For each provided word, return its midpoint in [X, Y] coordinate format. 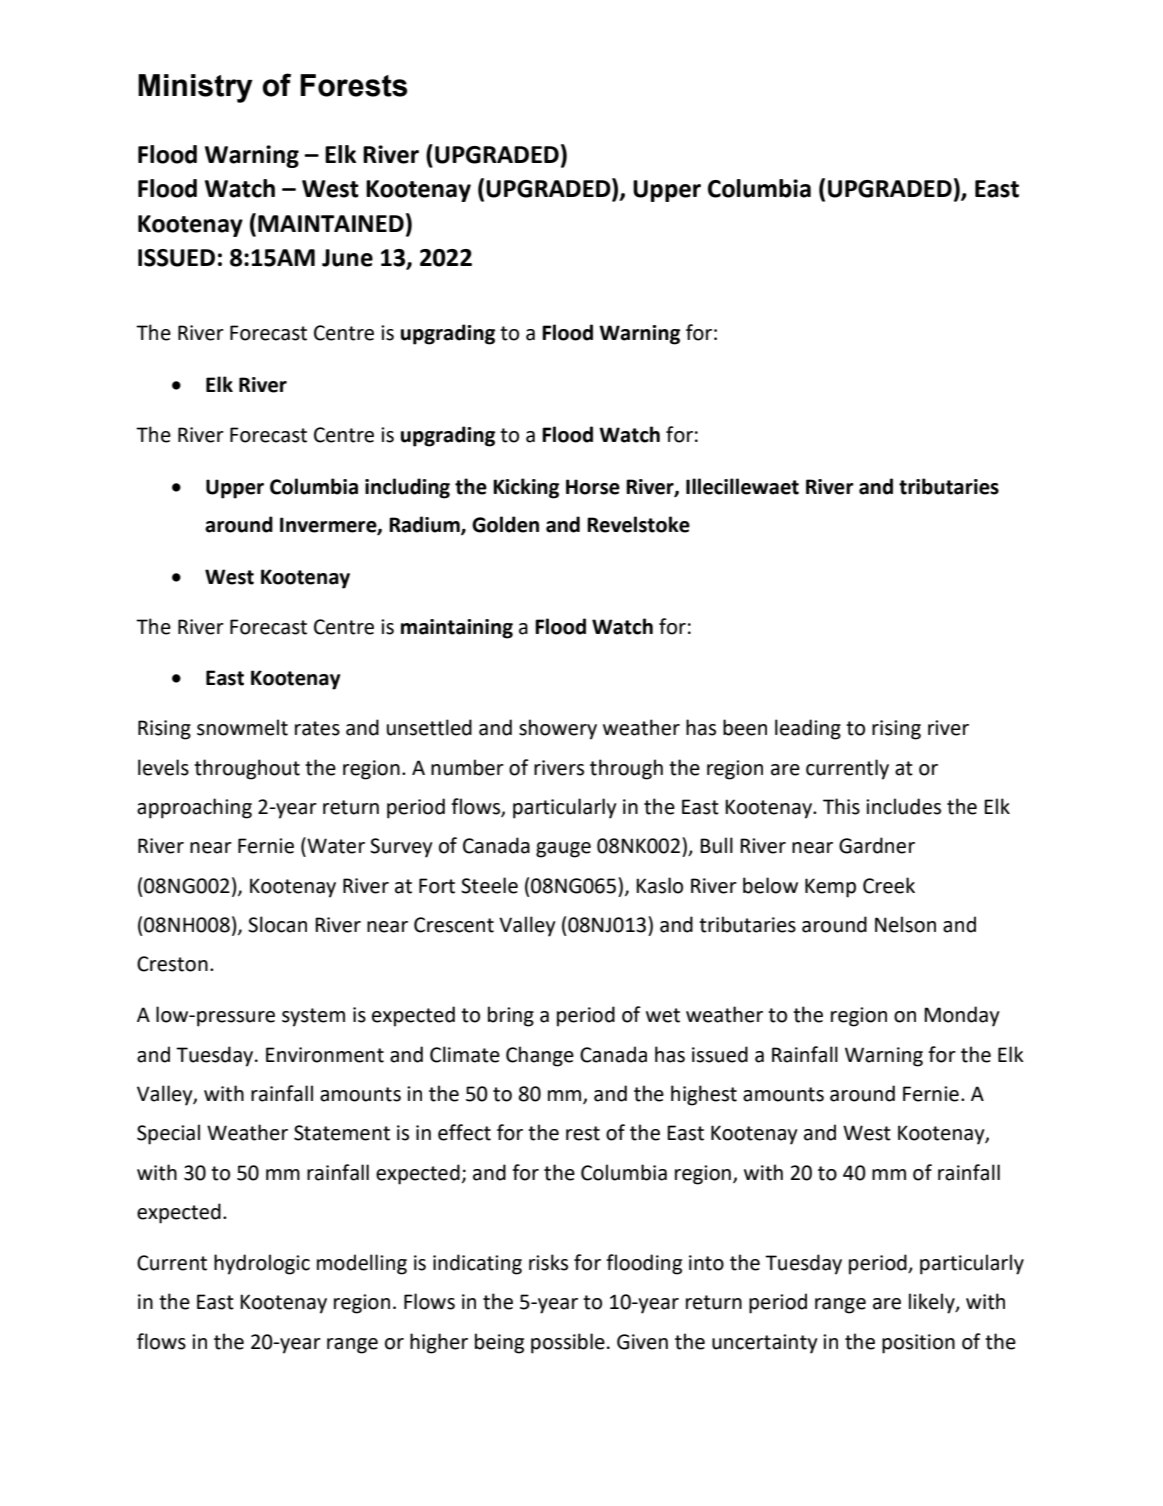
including [407, 488]
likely [933, 1303]
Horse [593, 487]
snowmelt [242, 727]
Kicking [526, 488]
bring [511, 1016]
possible [568, 1343]
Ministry [195, 88]
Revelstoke [638, 524]
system [313, 1017]
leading [808, 729]
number [467, 767]
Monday [962, 1016]
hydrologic [262, 1264]
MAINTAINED [331, 223]
